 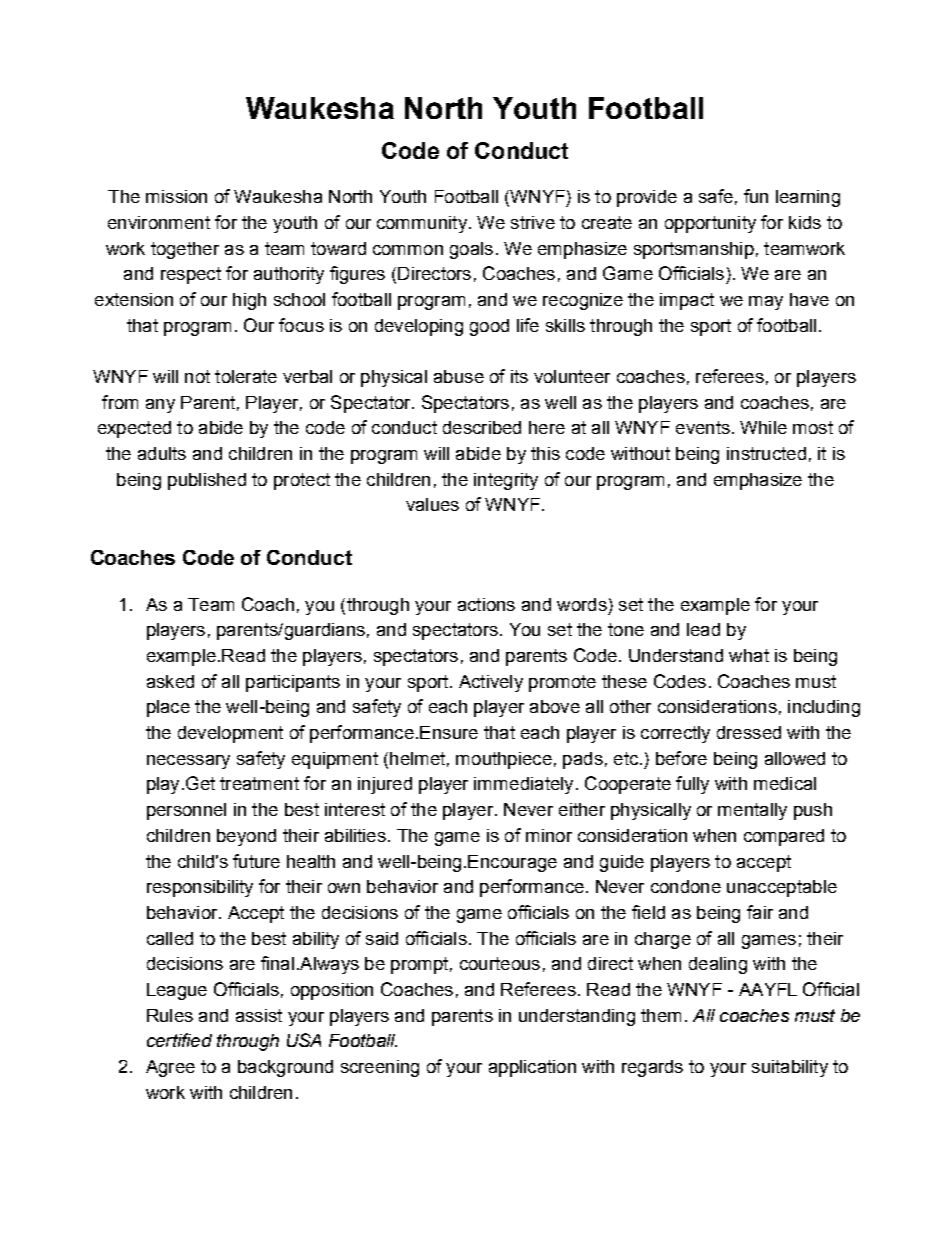 I want to click on any, so click(x=160, y=406).
